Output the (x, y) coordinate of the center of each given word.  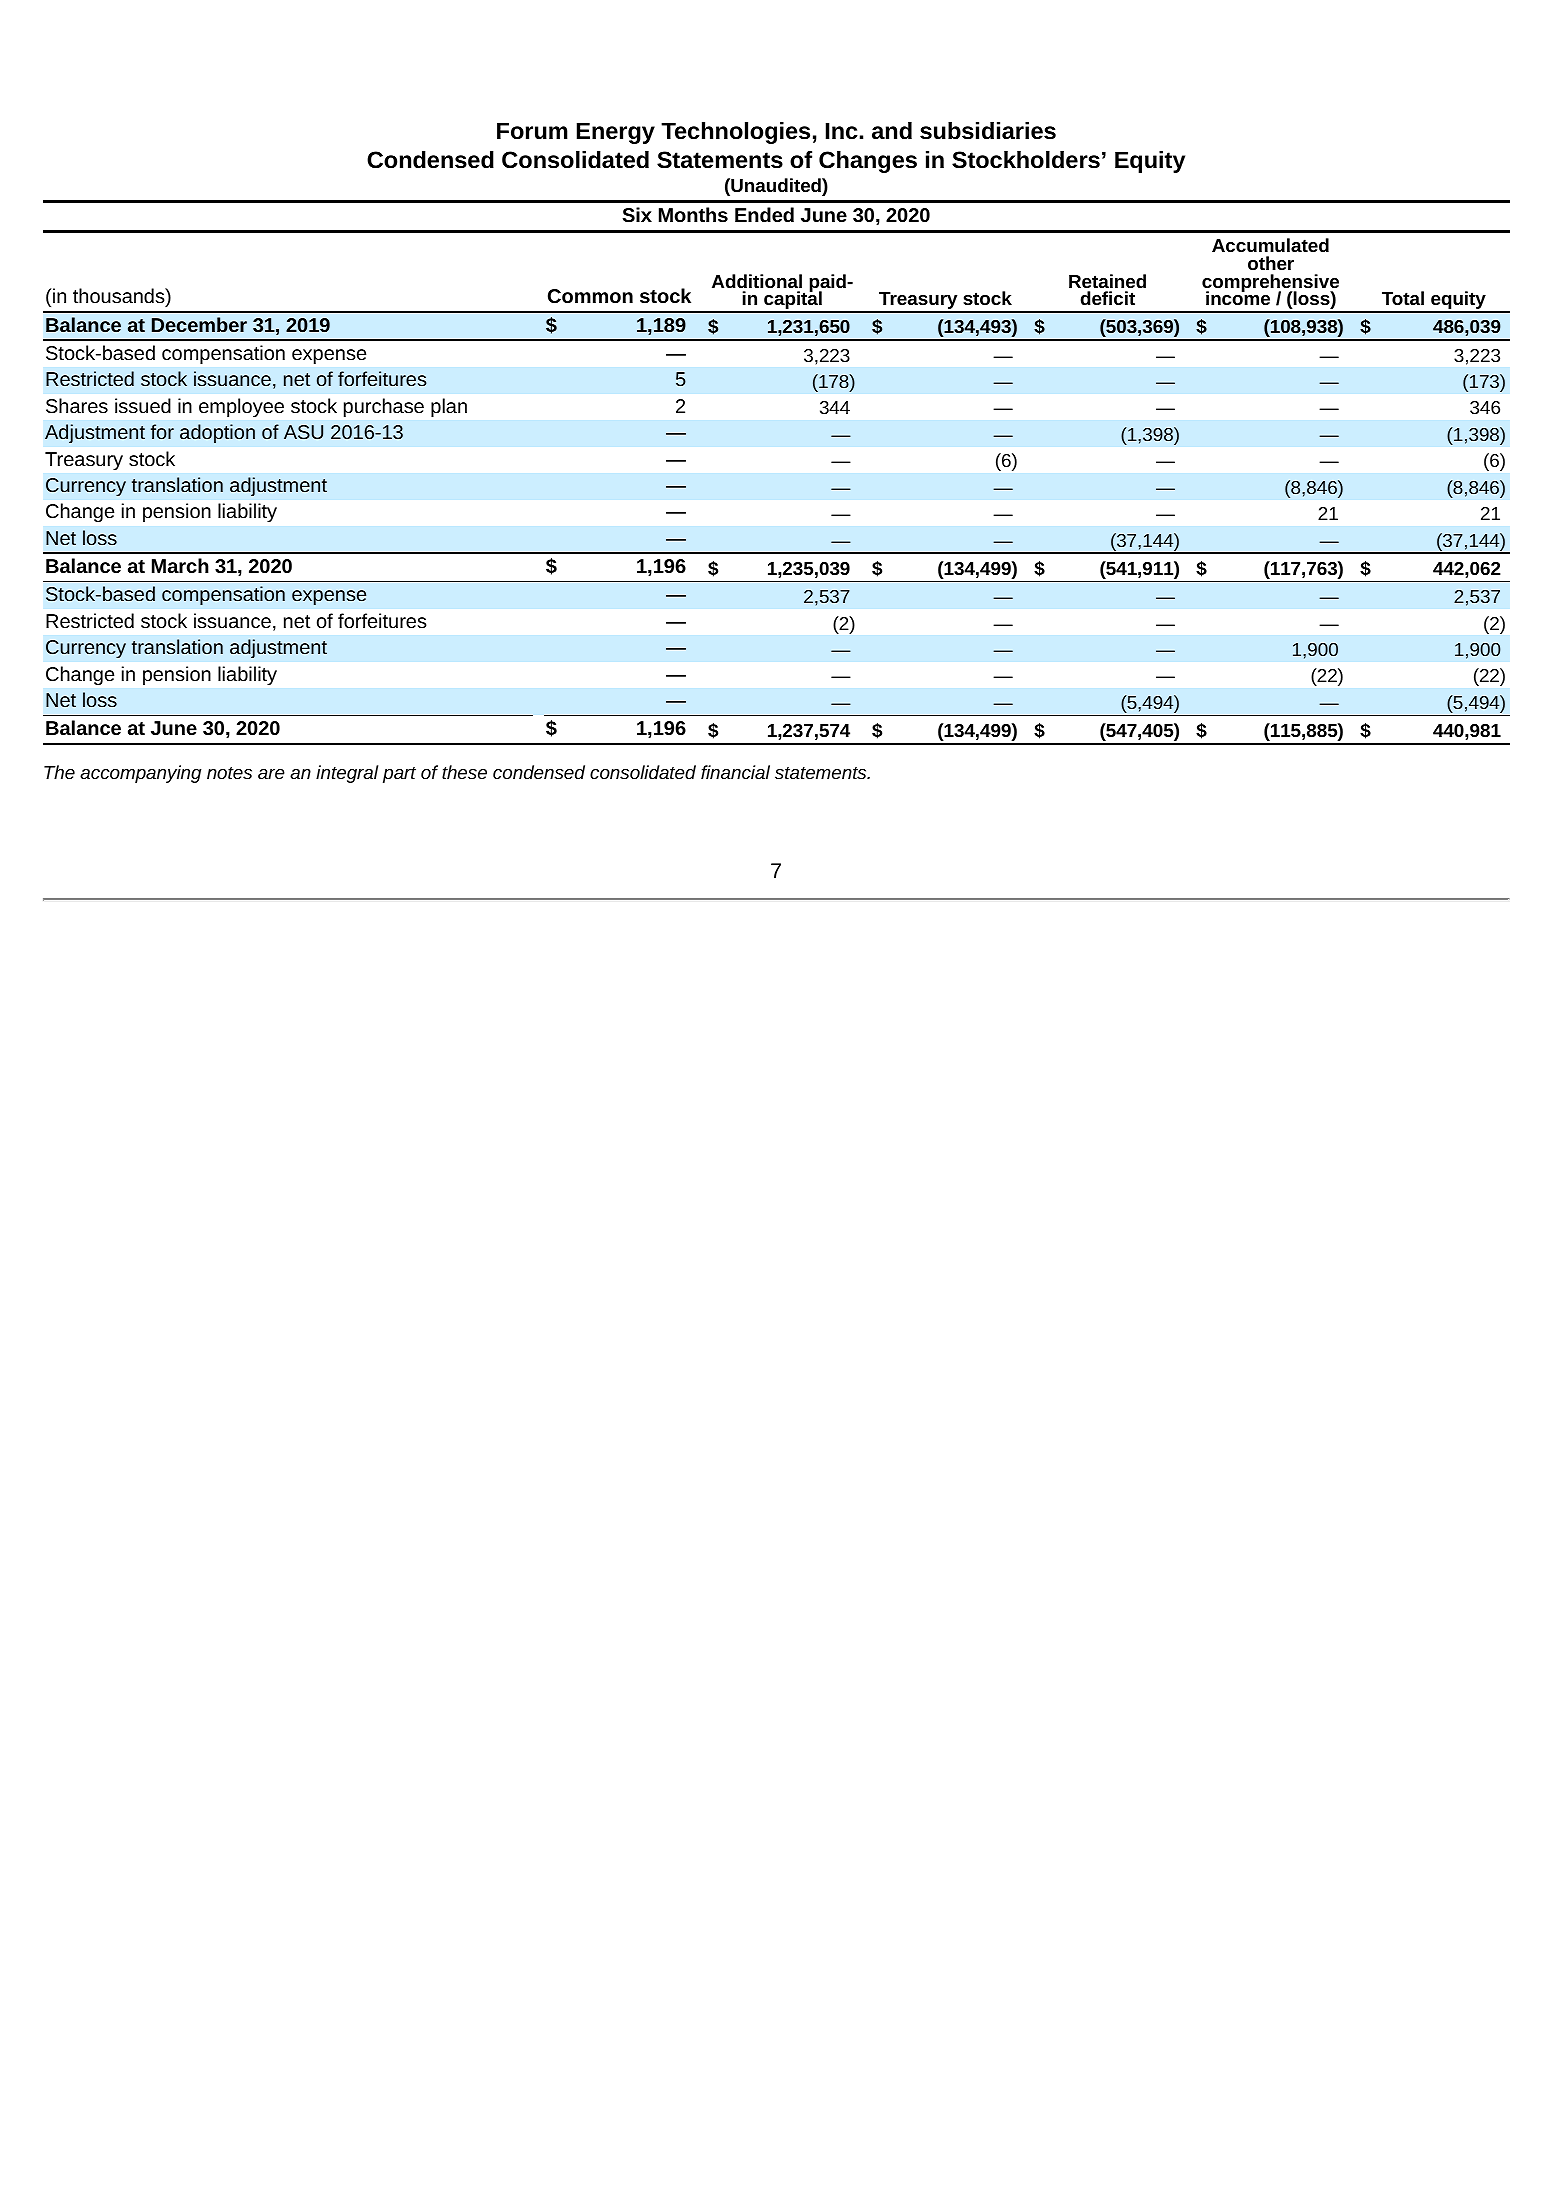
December (199, 324)
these (464, 772)
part (399, 775)
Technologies (735, 133)
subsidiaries (988, 131)
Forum (532, 131)
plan (449, 407)
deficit (1108, 298)
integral (347, 774)
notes (229, 773)
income (1238, 297)
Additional (757, 281)
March (180, 565)
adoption (217, 433)
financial (735, 772)
